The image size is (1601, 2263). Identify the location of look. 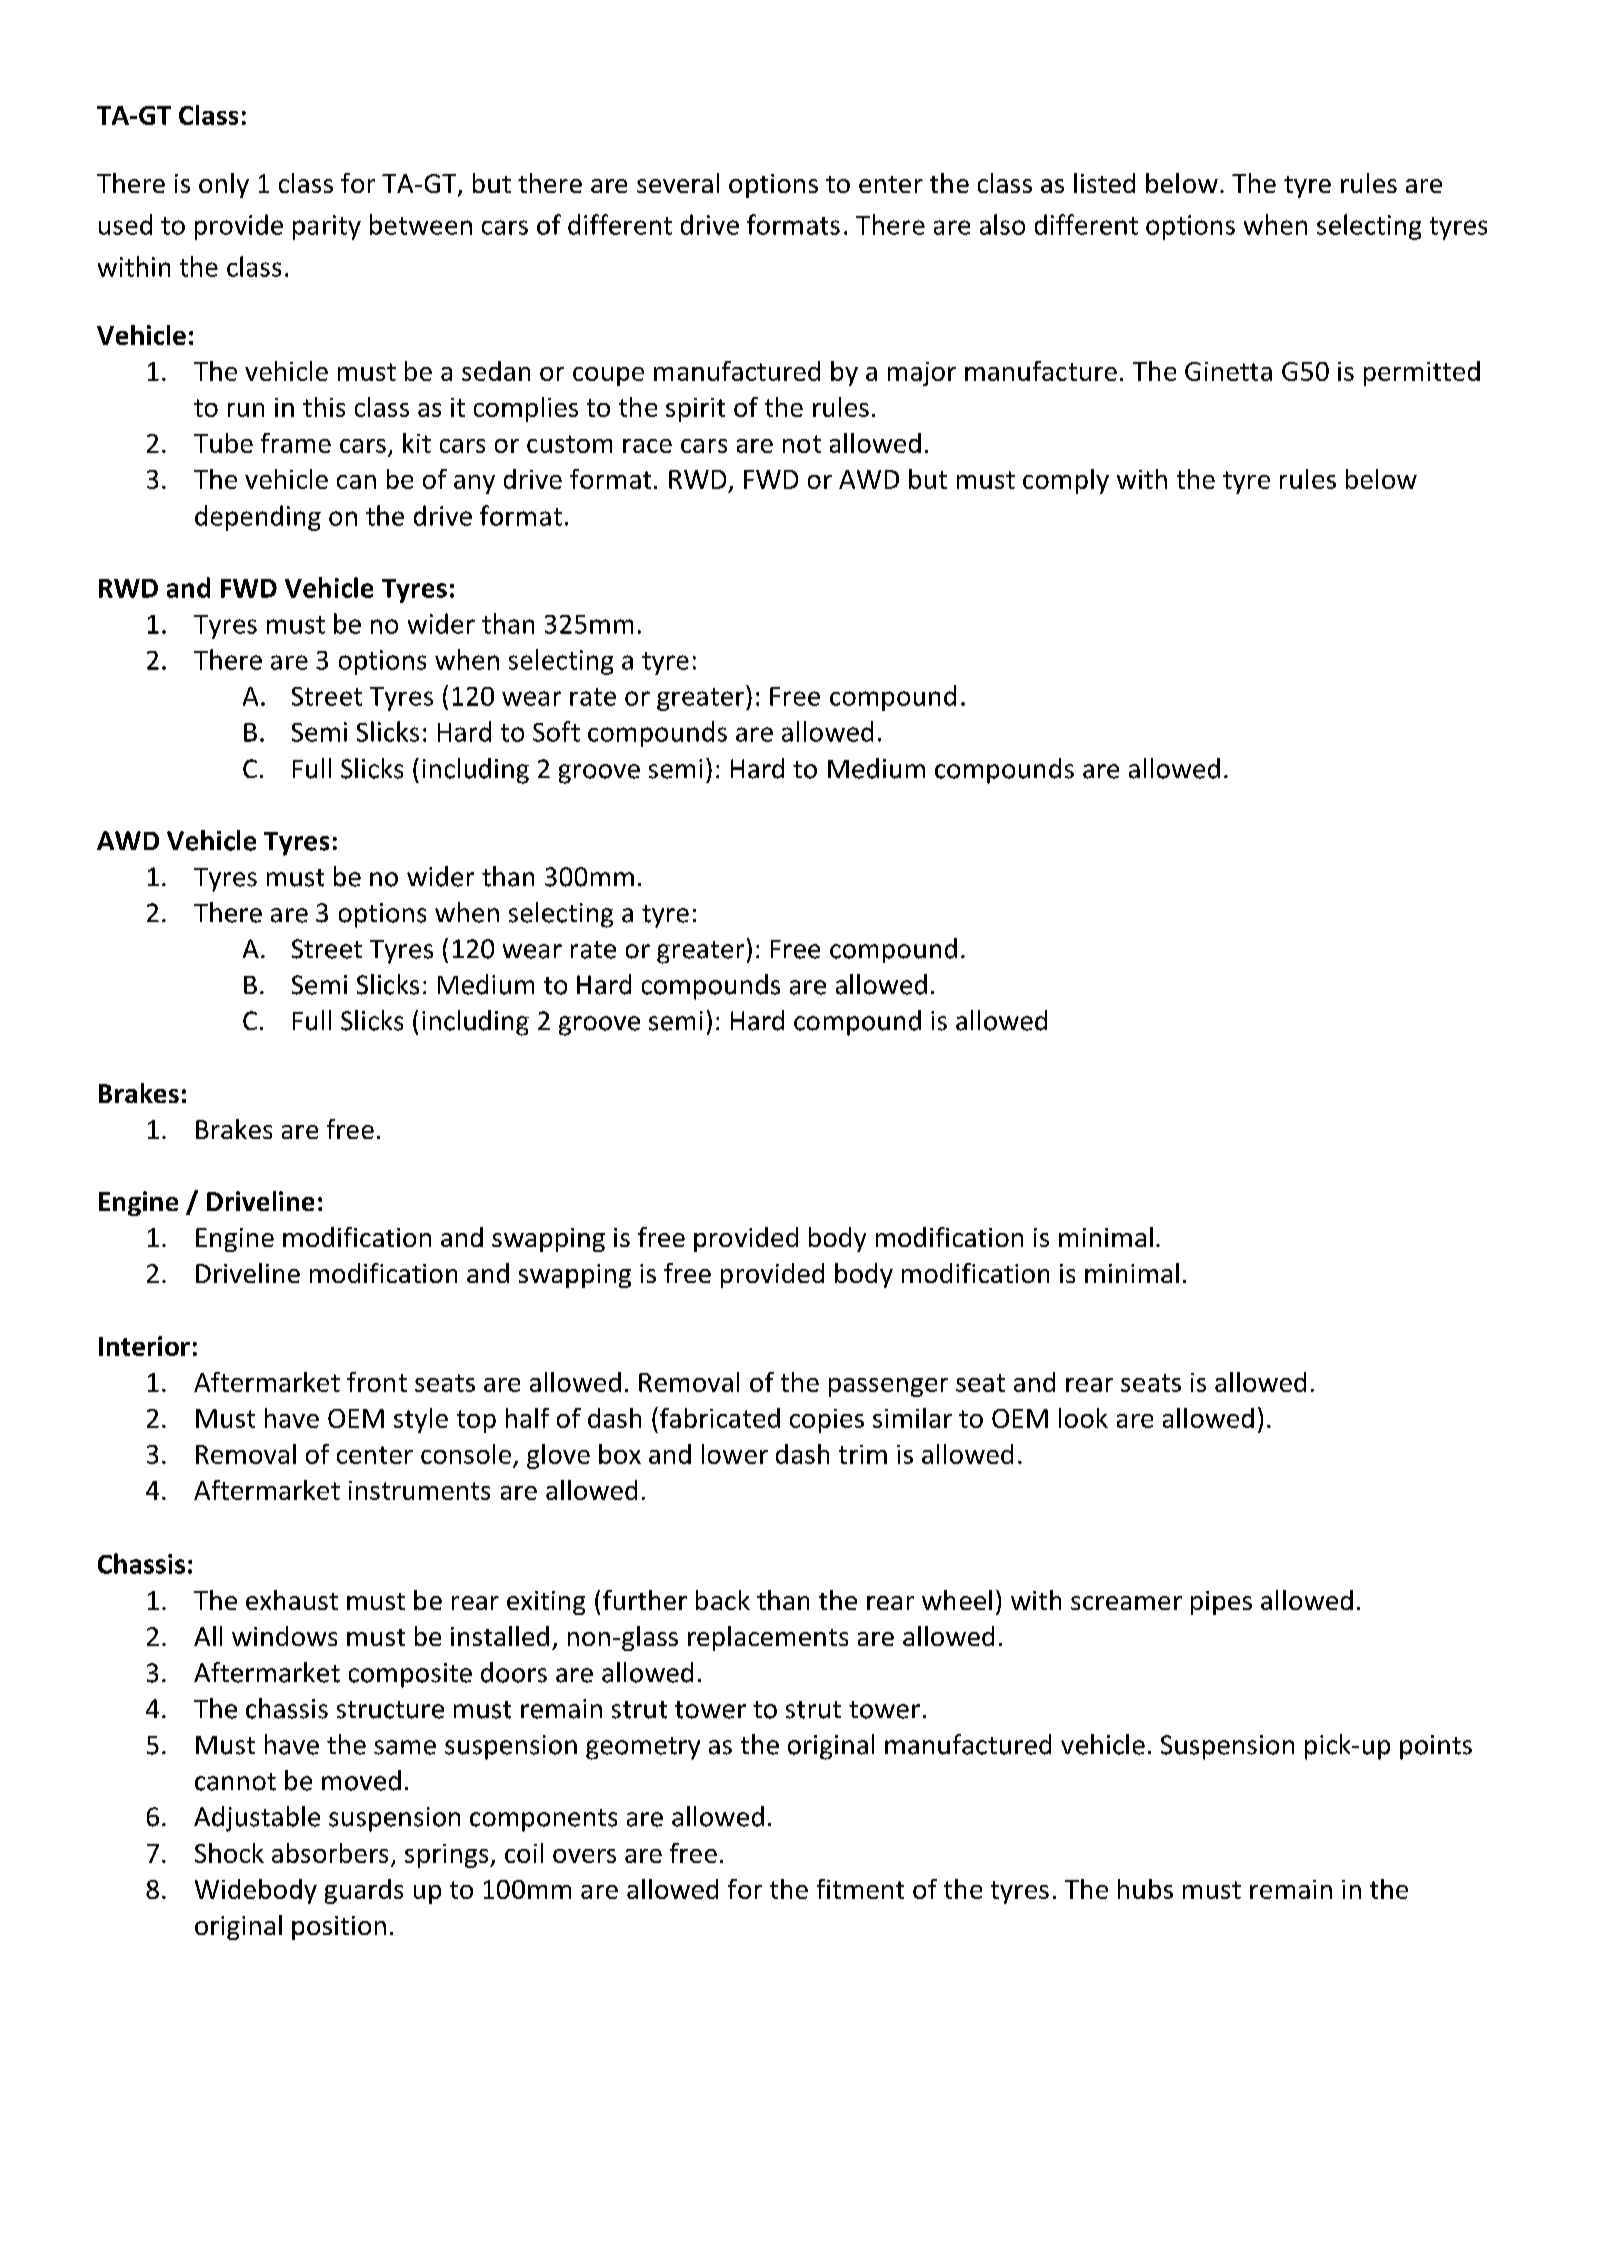
(1083, 1418).
